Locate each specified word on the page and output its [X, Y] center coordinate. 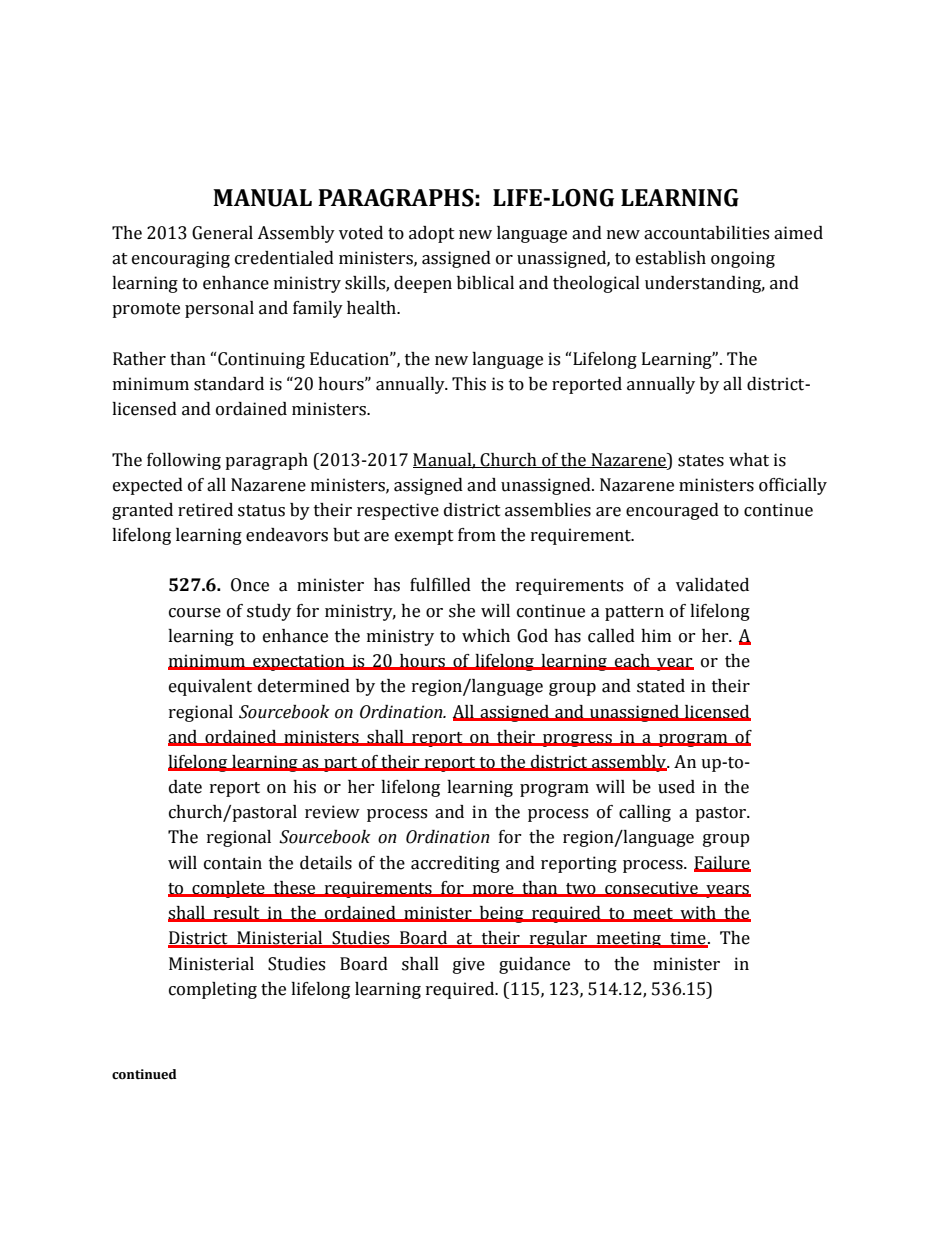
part [341, 764]
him [656, 635]
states [701, 461]
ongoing [743, 259]
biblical [485, 283]
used [676, 787]
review [332, 812]
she [462, 611]
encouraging [181, 259]
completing [213, 990]
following [184, 461]
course [195, 613]
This [469, 384]
